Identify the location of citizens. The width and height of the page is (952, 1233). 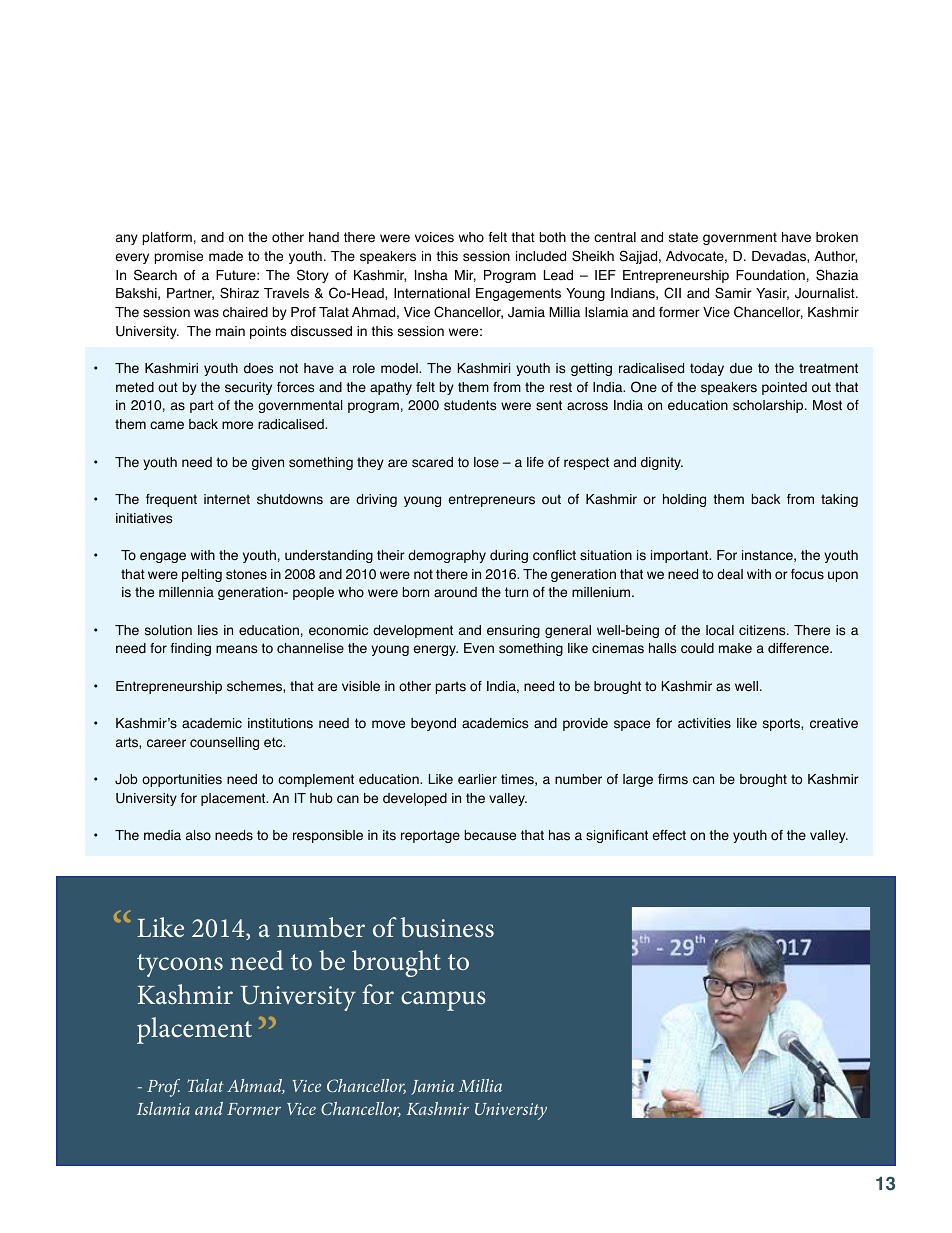
(763, 630).
